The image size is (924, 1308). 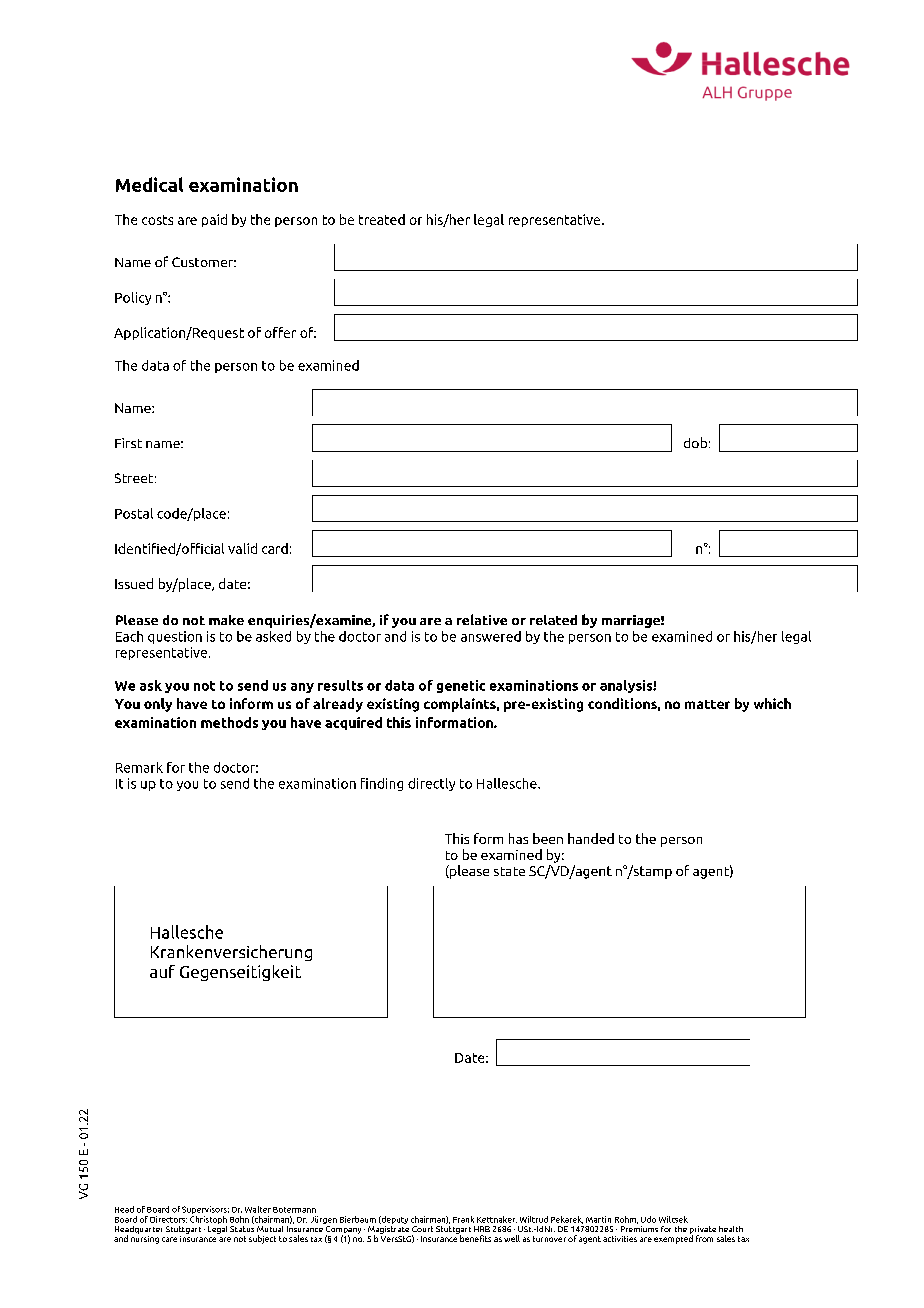 I want to click on treated, so click(x=382, y=219).
